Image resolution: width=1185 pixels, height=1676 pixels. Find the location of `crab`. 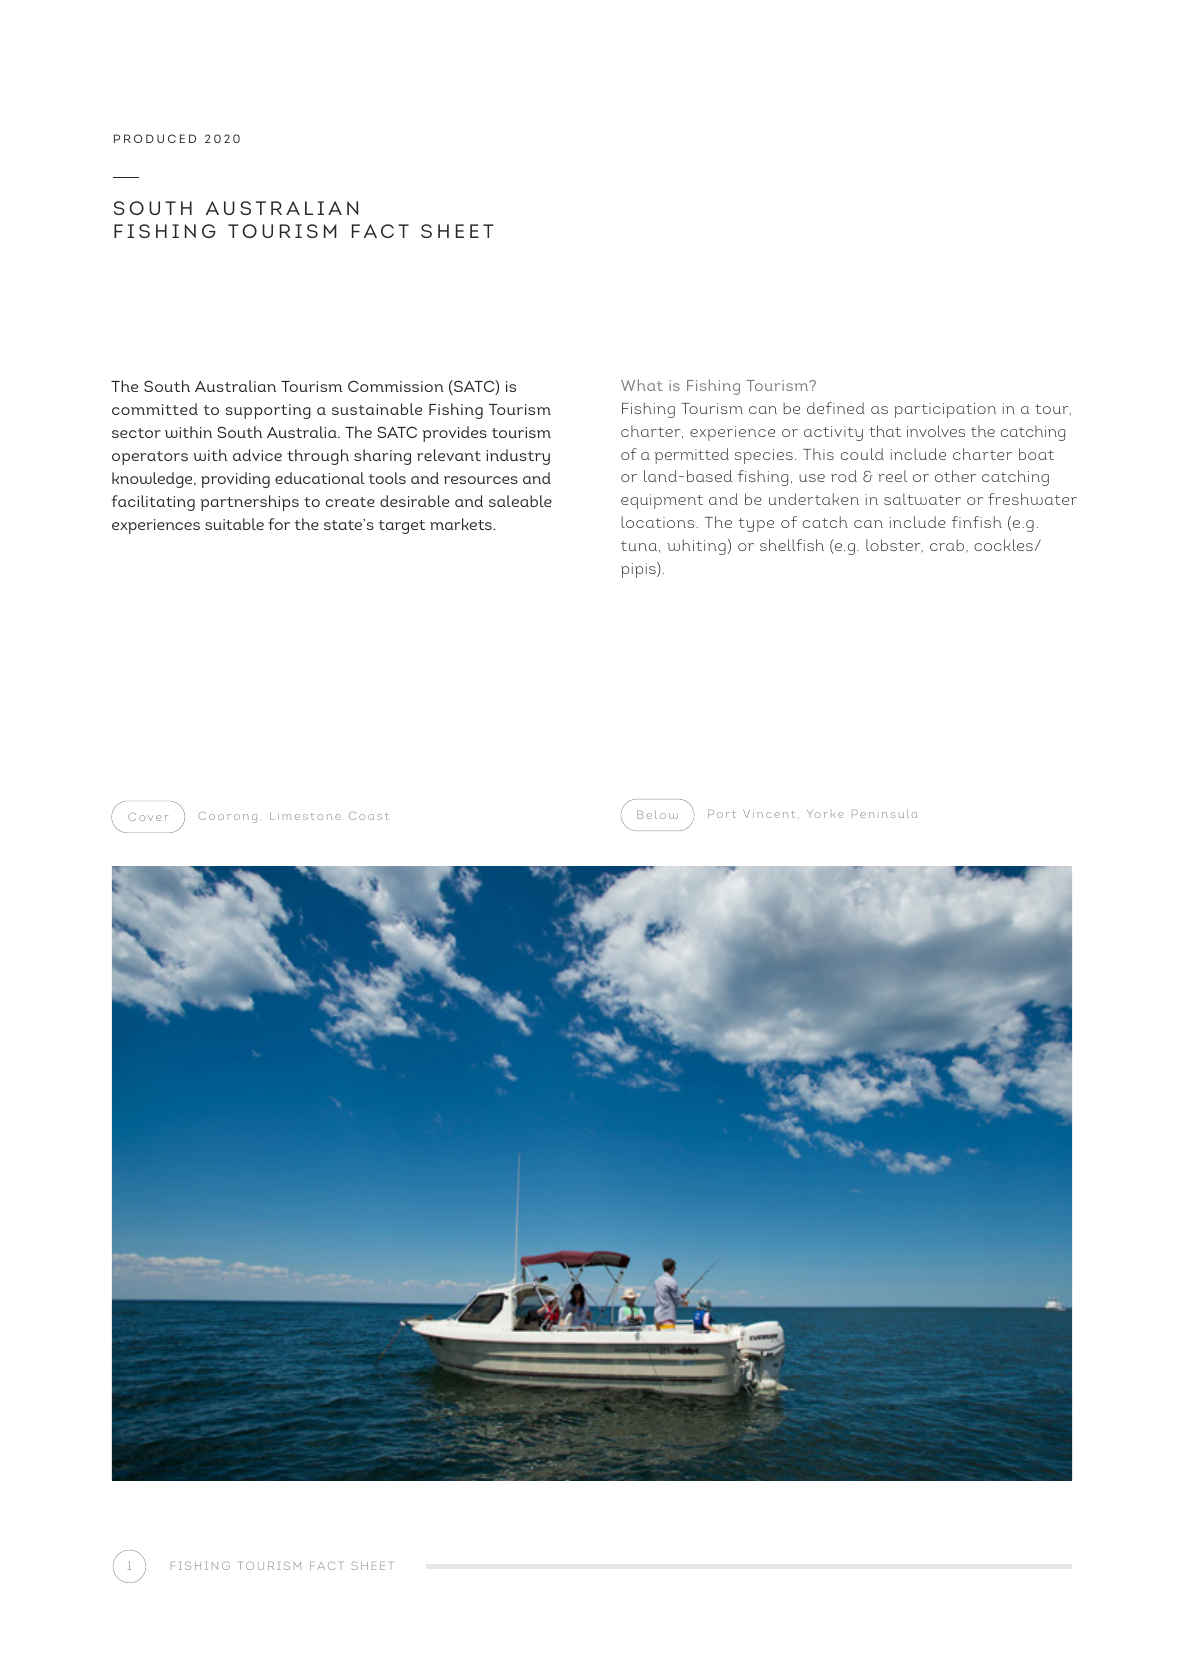

crab is located at coordinates (947, 545).
